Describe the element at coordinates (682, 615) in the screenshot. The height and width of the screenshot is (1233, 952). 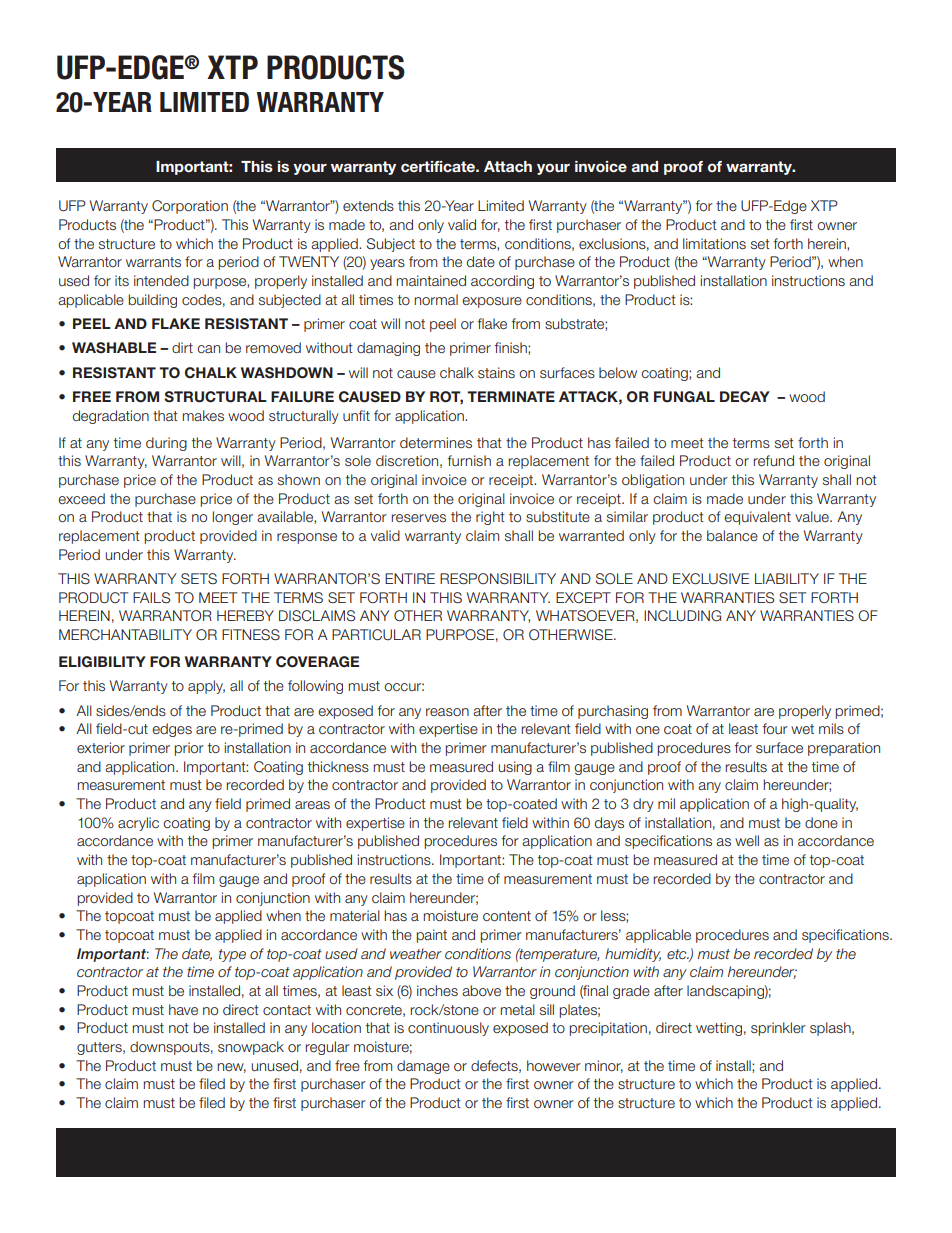
I see `INCLUDING` at that location.
